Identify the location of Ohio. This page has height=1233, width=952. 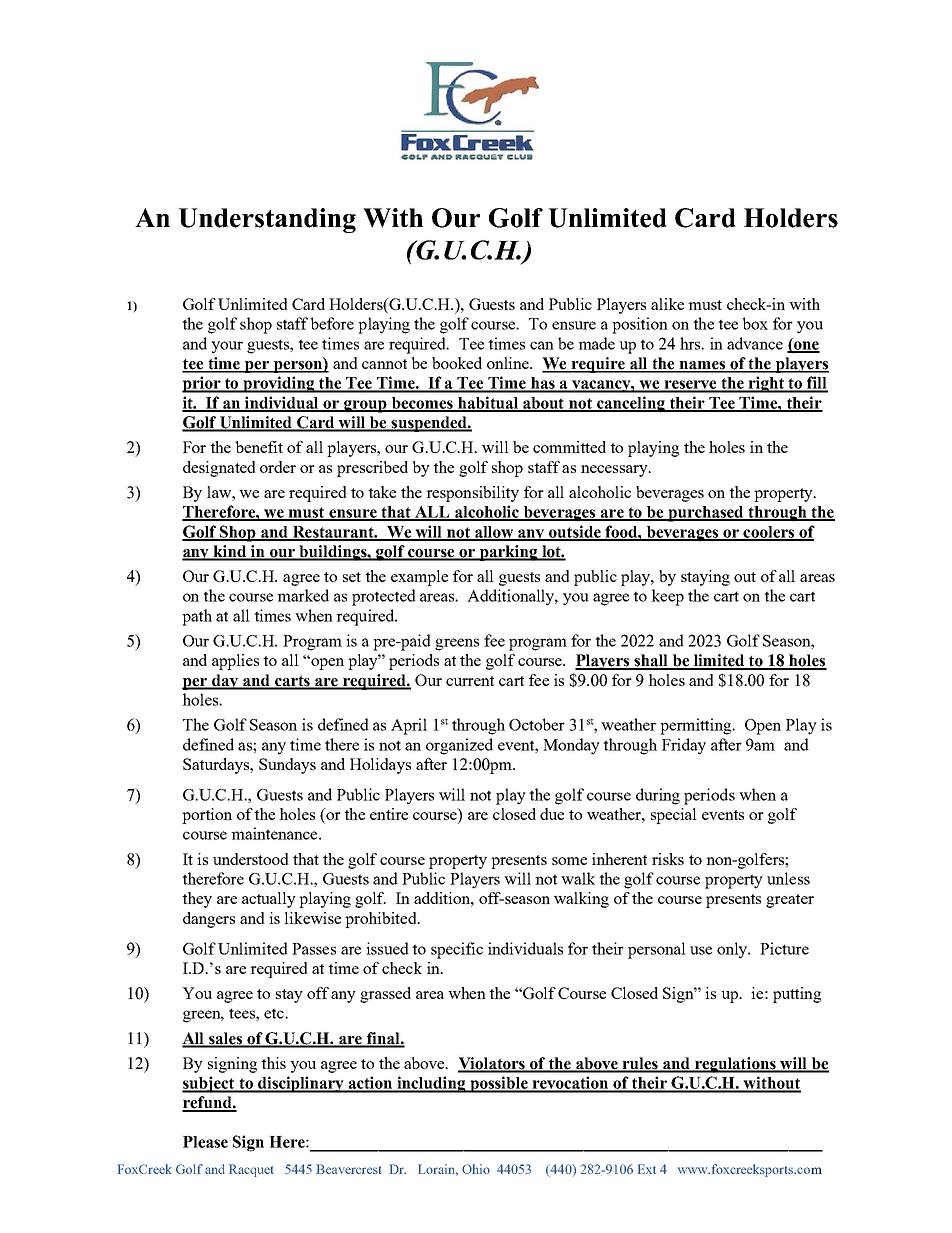
(476, 1169).
